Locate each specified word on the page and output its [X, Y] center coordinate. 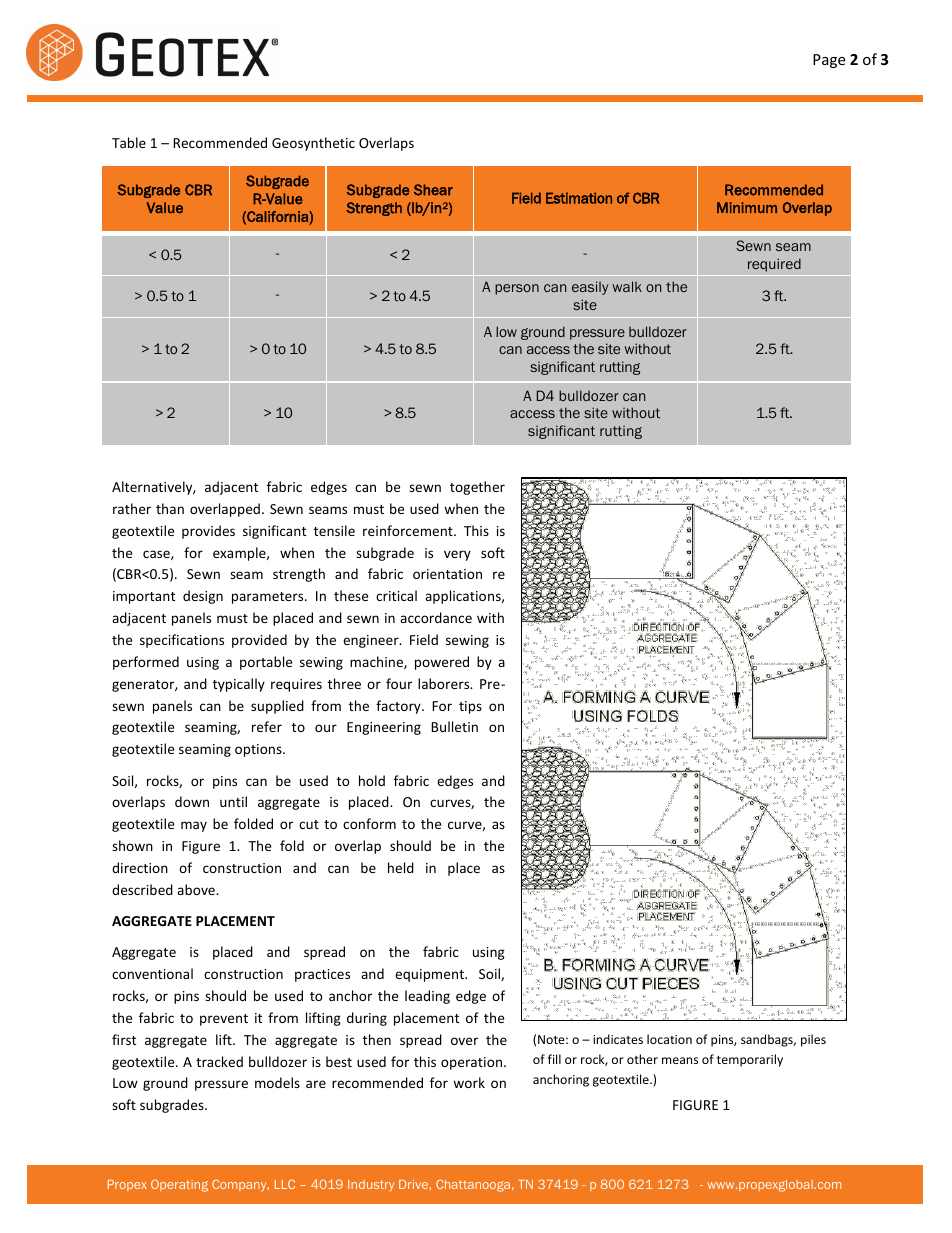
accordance [436, 617]
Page [829, 61]
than [170, 508]
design [203, 597]
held [401, 867]
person [517, 289]
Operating [179, 1185]
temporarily [750, 1060]
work [469, 1082]
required [774, 265]
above [197, 889]
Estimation [579, 198]
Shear [433, 190]
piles [813, 1040]
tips [470, 707]
